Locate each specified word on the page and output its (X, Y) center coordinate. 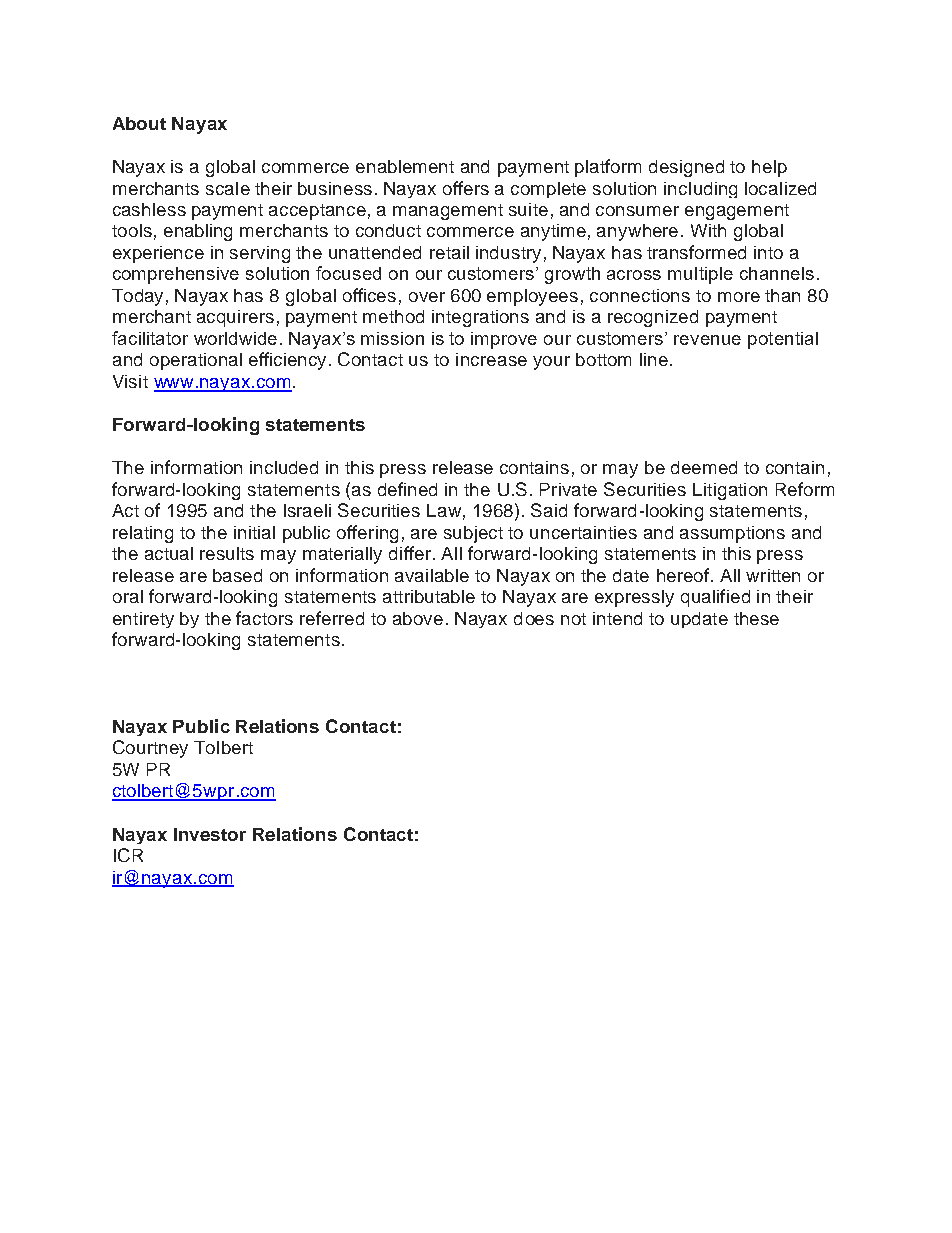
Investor (210, 834)
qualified (715, 598)
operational (196, 361)
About (139, 123)
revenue (707, 340)
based (237, 575)
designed (686, 168)
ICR (128, 855)
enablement (405, 166)
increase (491, 359)
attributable (429, 596)
